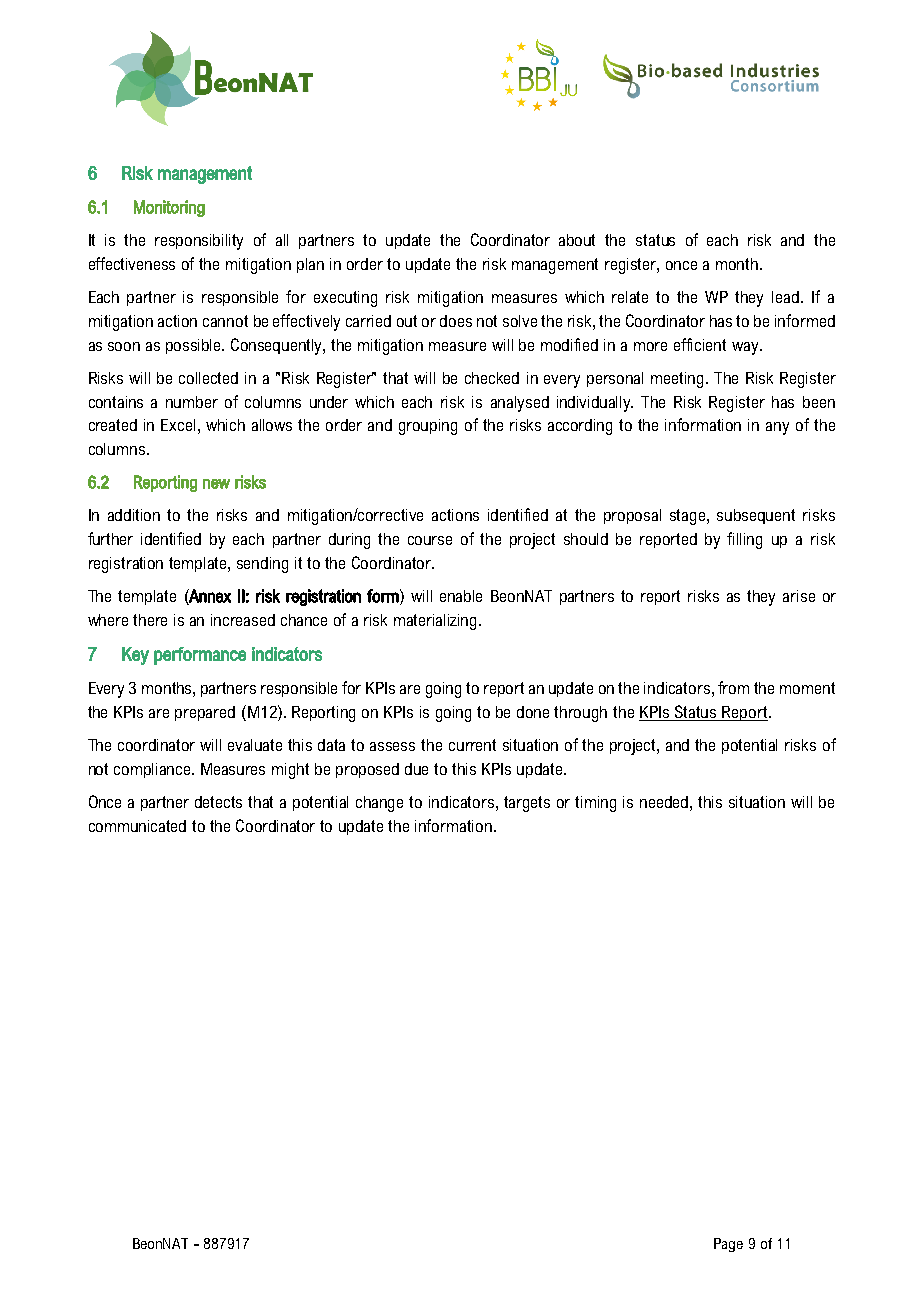 The height and width of the screenshot is (1308, 924). What do you see at coordinates (205, 713) in the screenshot?
I see `prepared` at bounding box center [205, 713].
